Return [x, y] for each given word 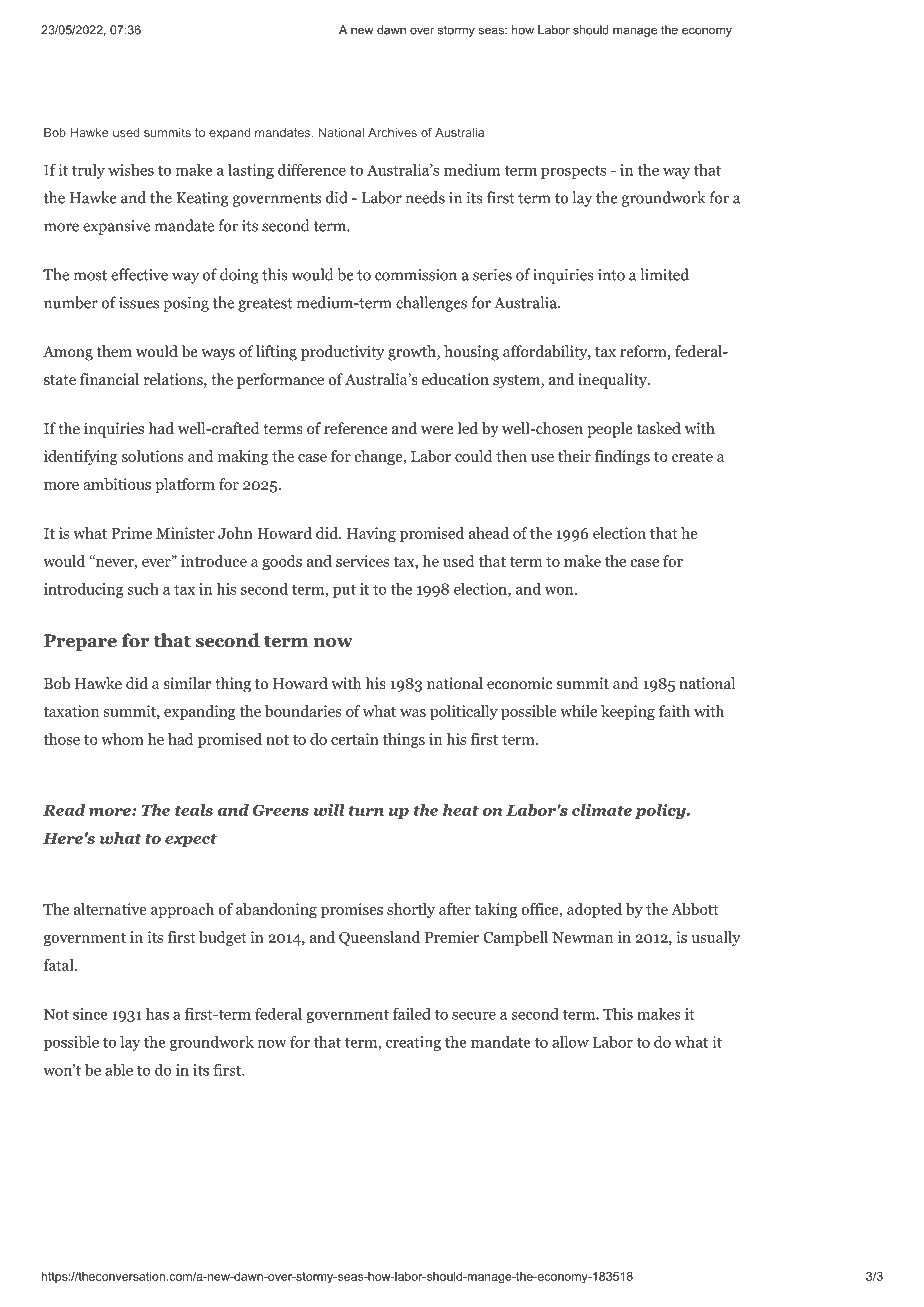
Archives [392, 132]
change [380, 457]
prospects [573, 172]
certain [355, 739]
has [157, 1014]
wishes [131, 170]
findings [622, 457]
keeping [628, 712]
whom [122, 739]
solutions [153, 456]
